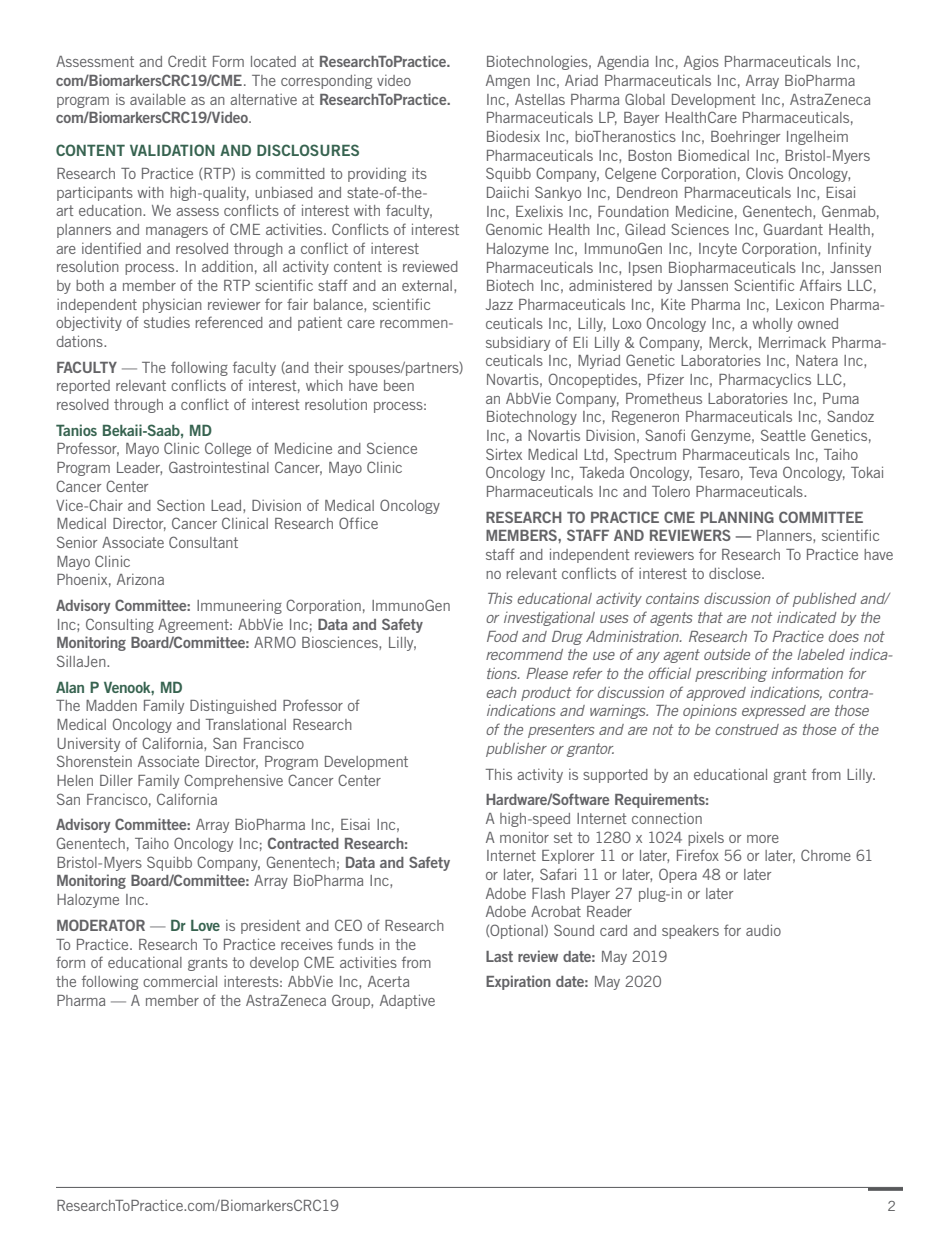  What do you see at coordinates (745, 137) in the screenshot?
I see `Boehringer` at bounding box center [745, 137].
